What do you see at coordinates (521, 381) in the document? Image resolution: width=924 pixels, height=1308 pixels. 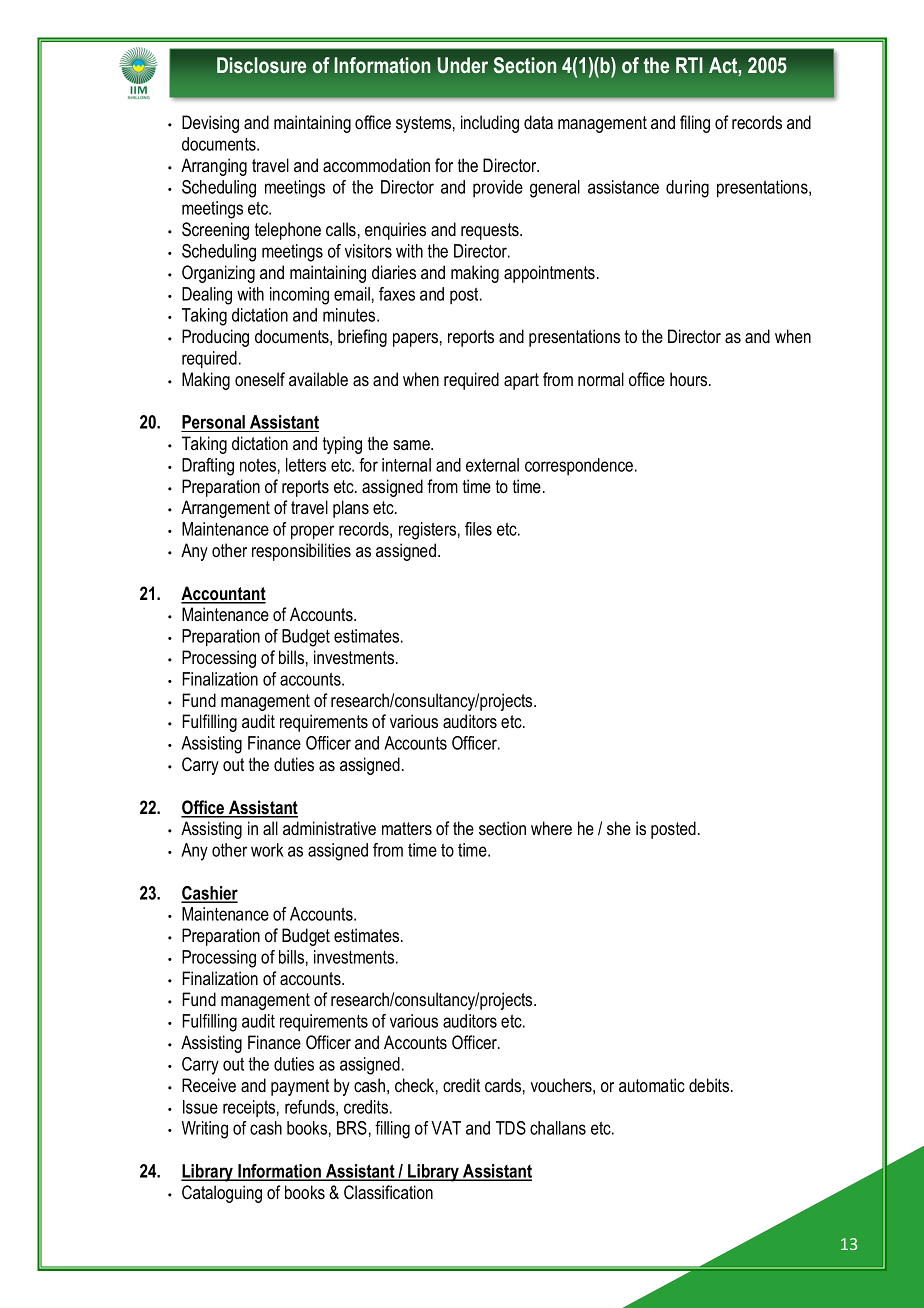 I see `apart` at bounding box center [521, 381].
